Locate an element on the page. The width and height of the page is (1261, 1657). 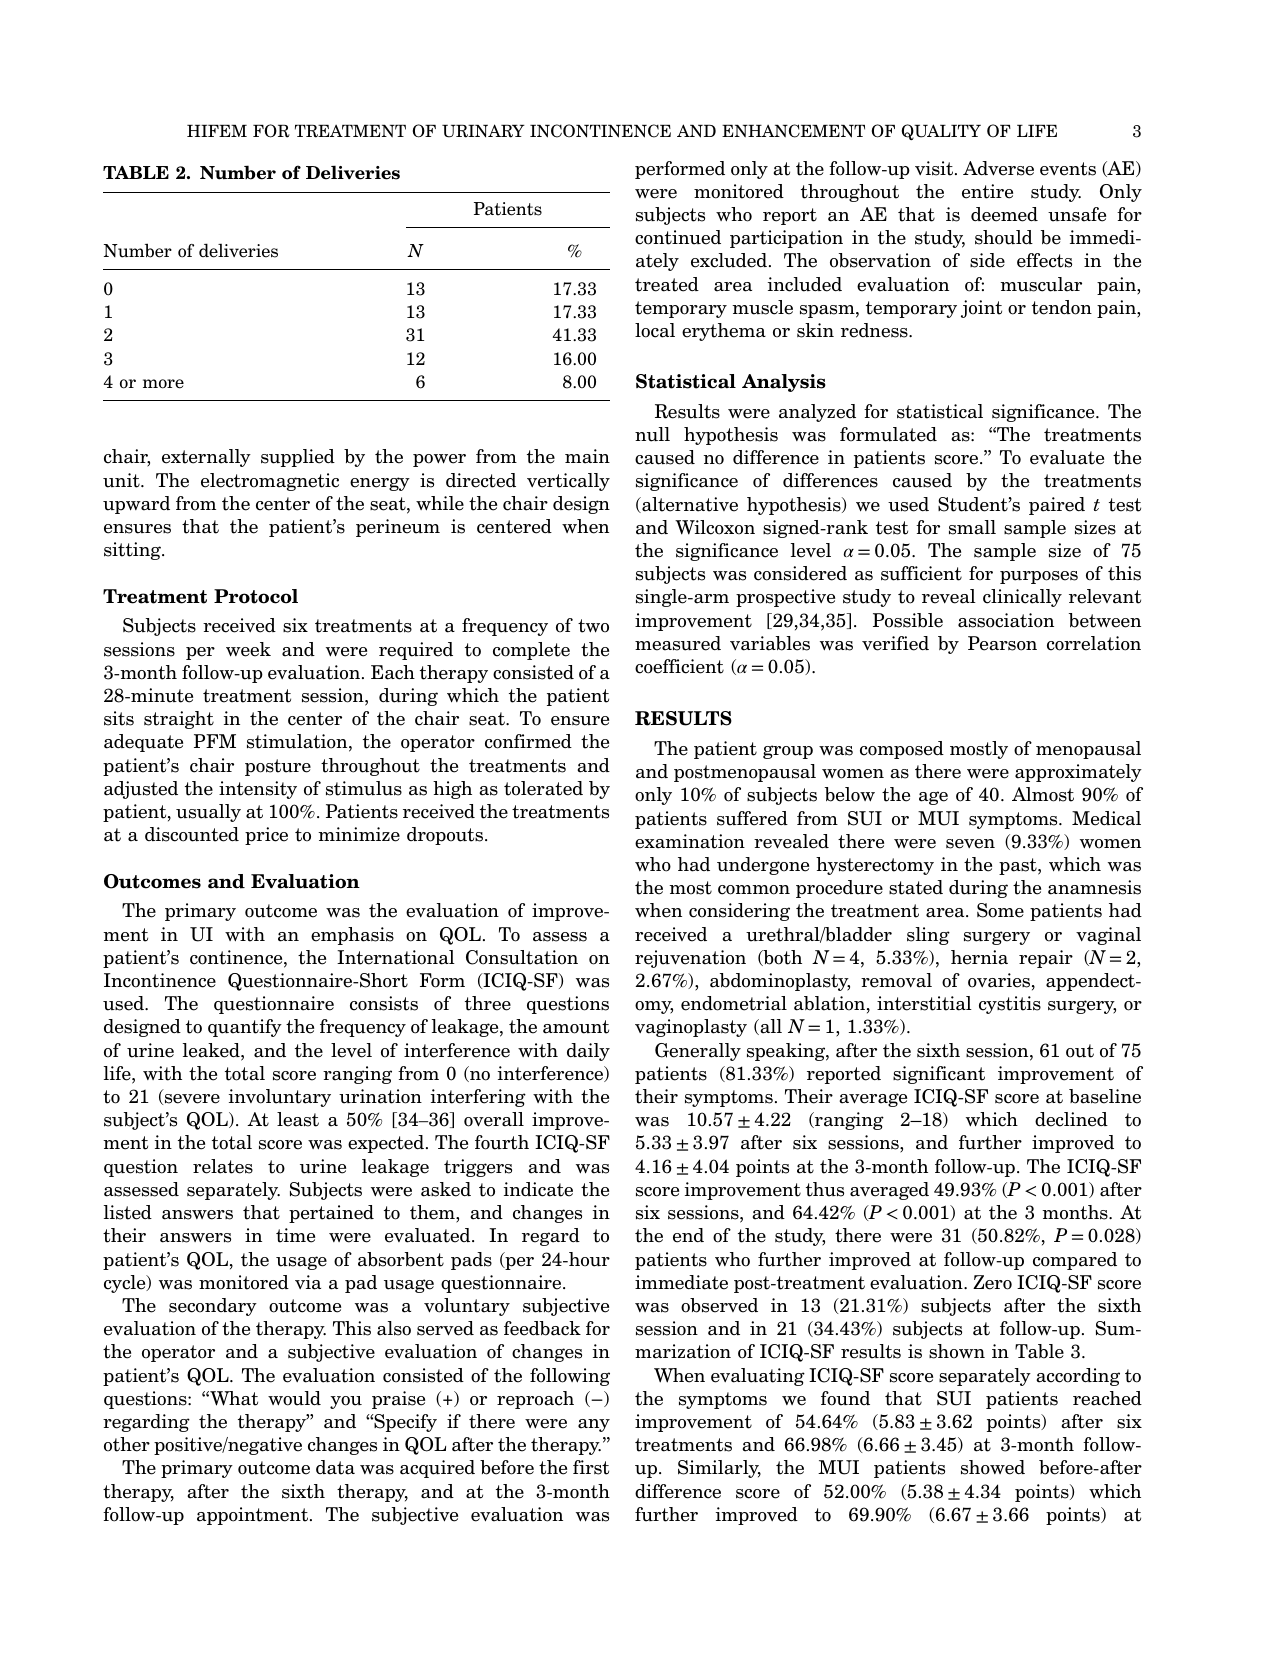
continued is located at coordinates (678, 237).
